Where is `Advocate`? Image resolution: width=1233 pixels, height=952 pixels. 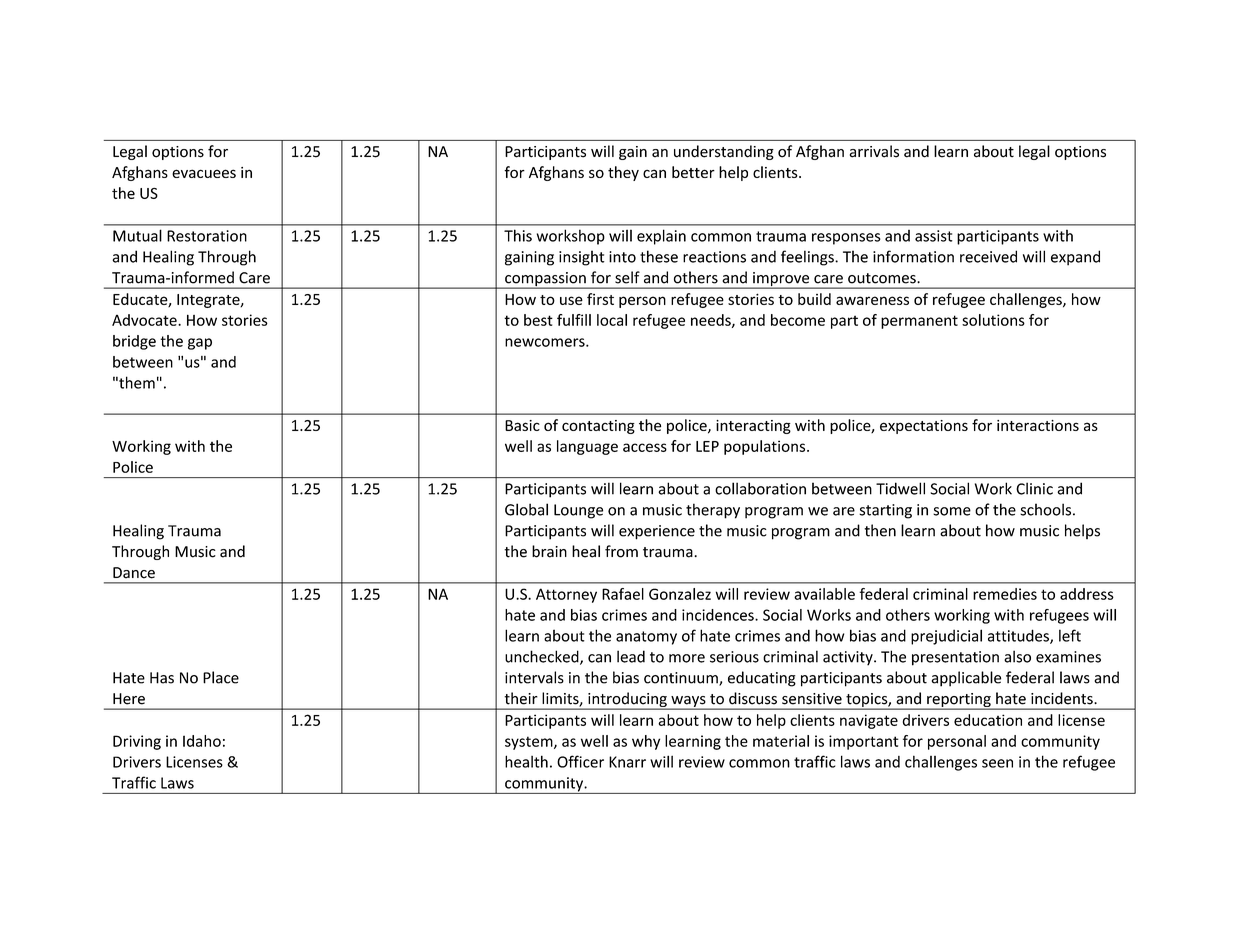 Advocate is located at coordinates (145, 320).
